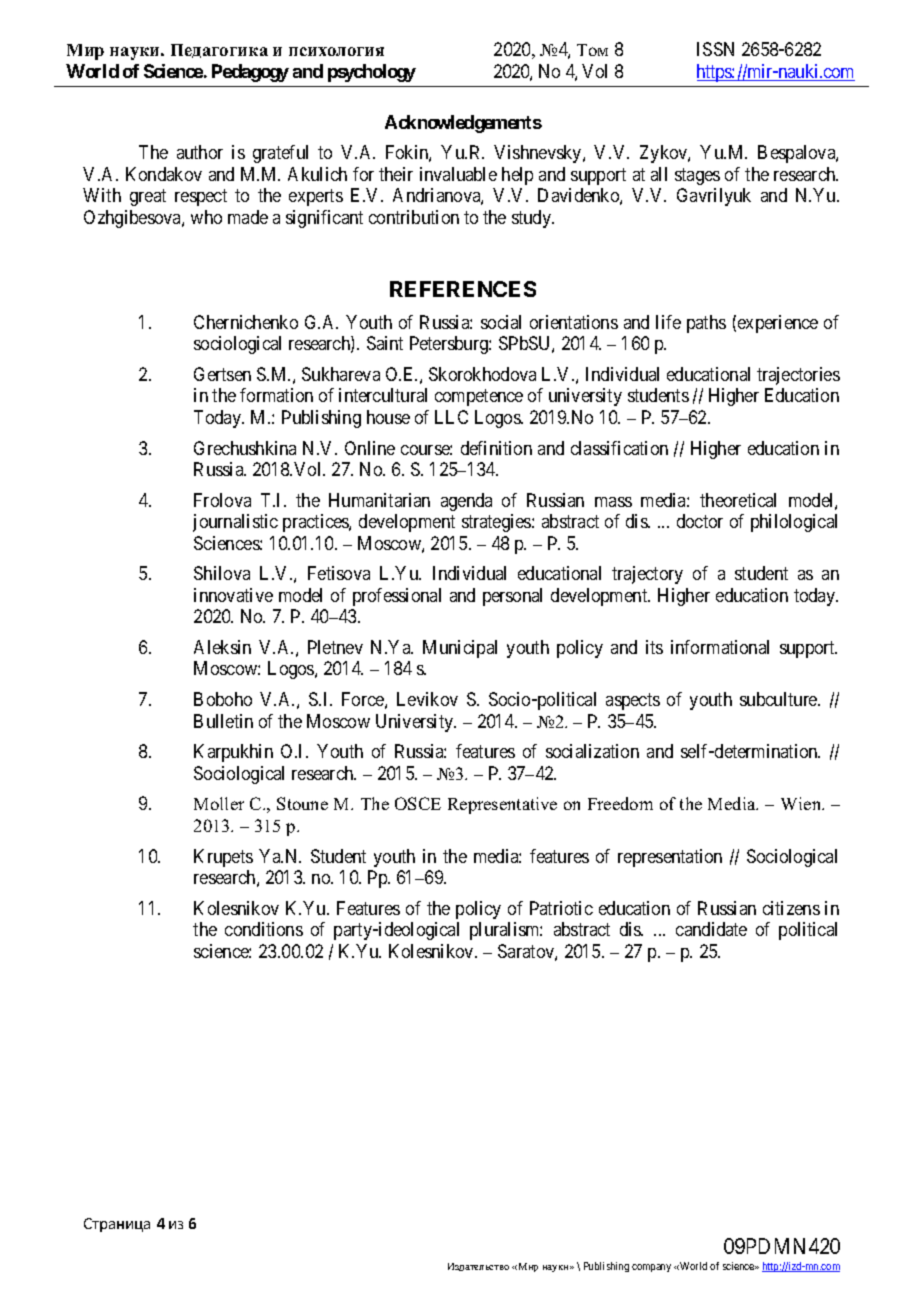  Describe the element at coordinates (372, 73) in the screenshot. I see `psychology` at that location.
